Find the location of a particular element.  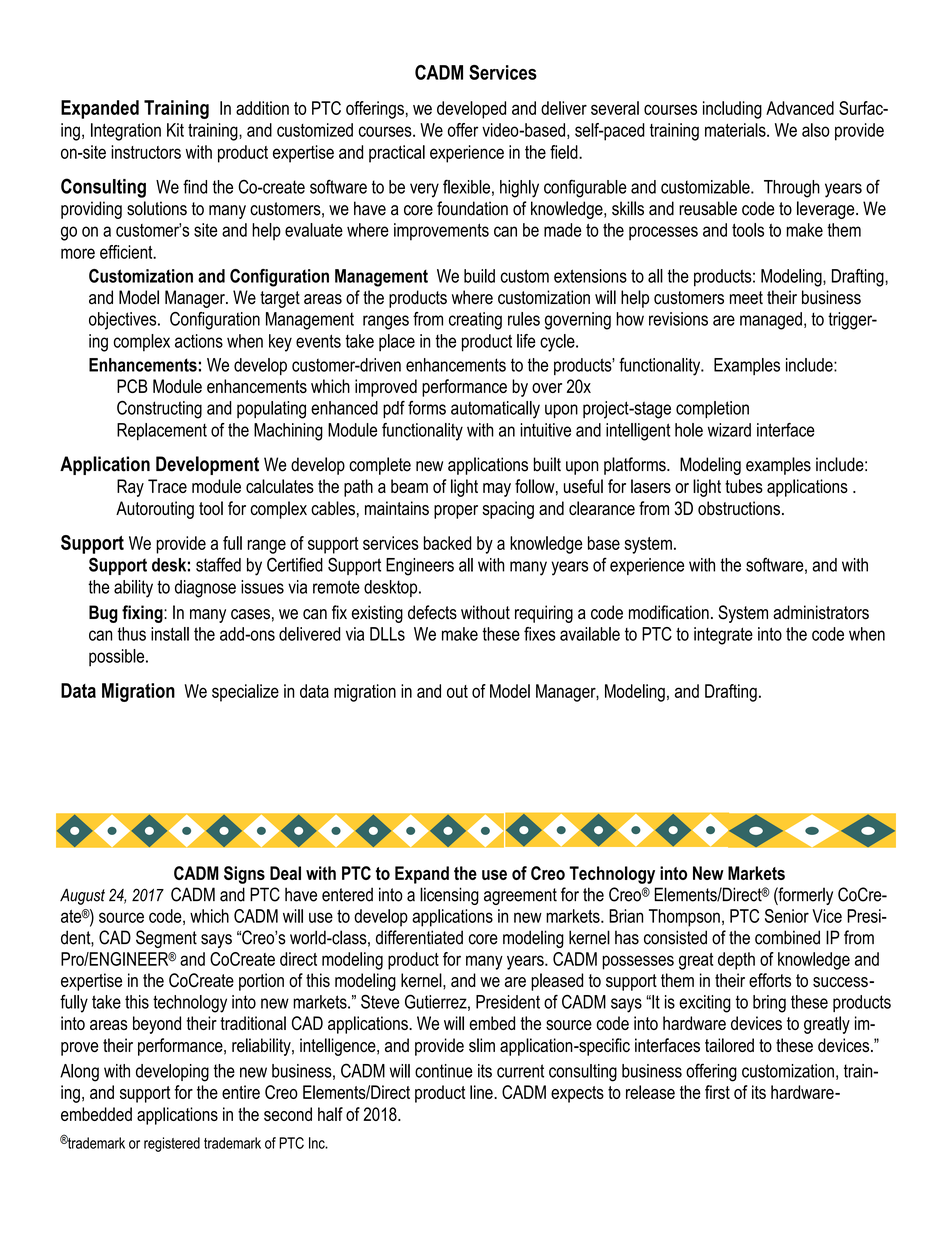

automatically is located at coordinates (495, 410).
